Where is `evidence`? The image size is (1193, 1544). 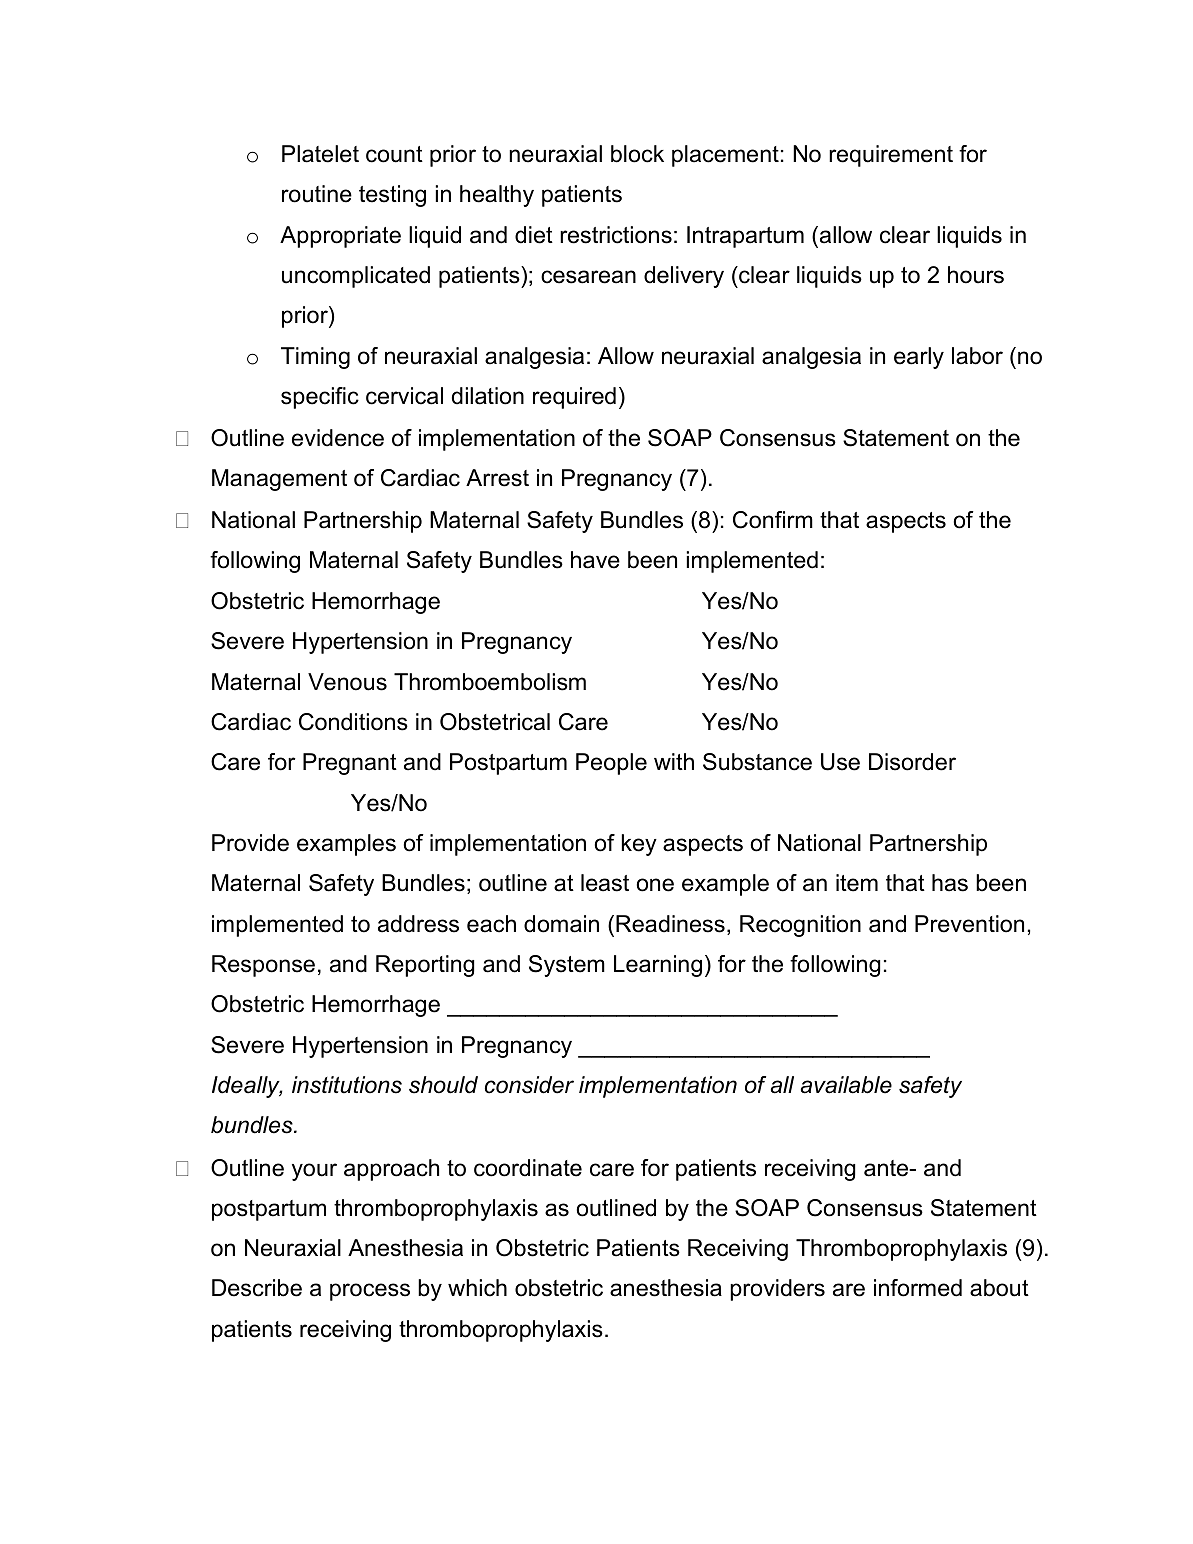
evidence is located at coordinates (338, 438).
